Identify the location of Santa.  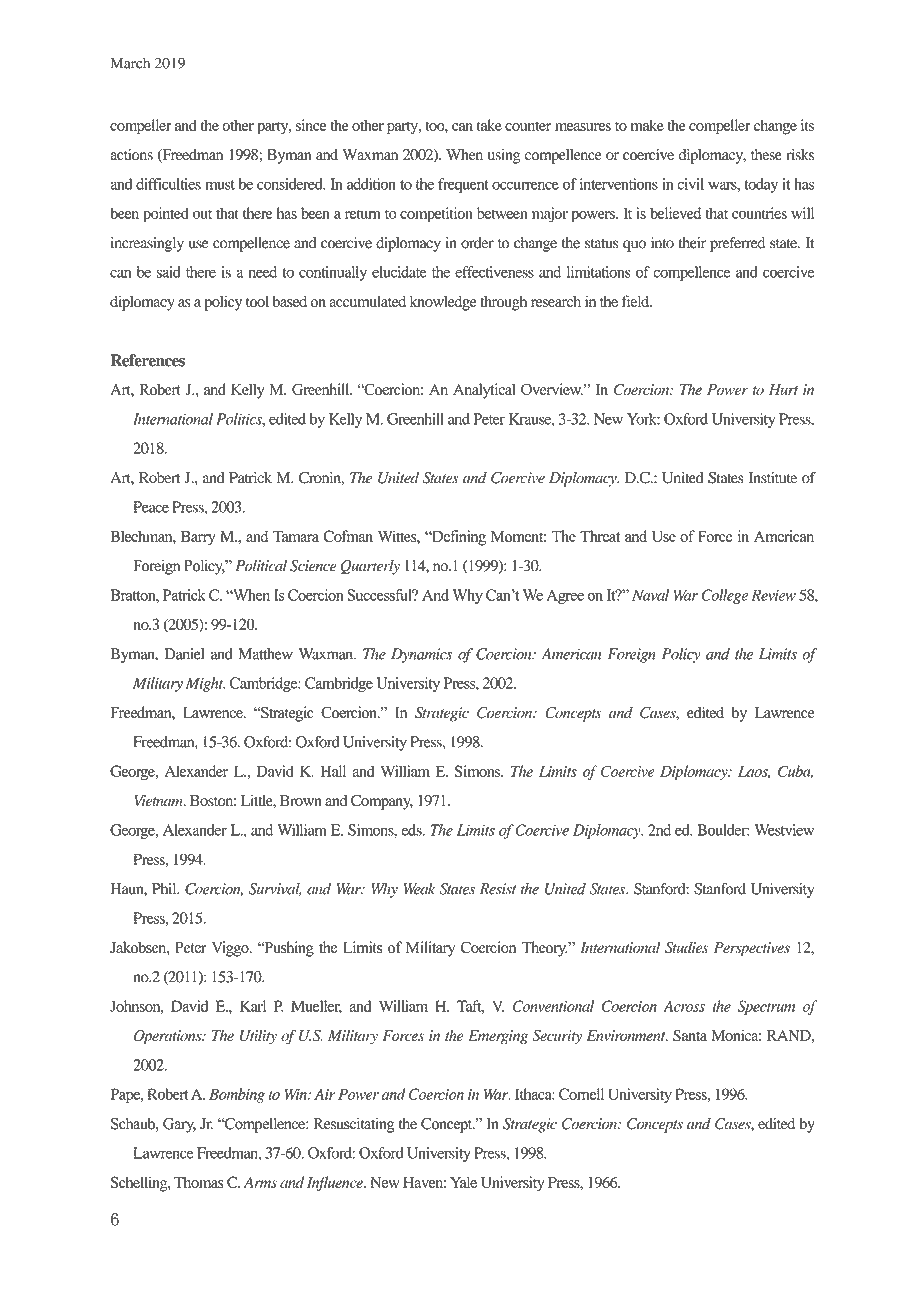
(690, 1035).
